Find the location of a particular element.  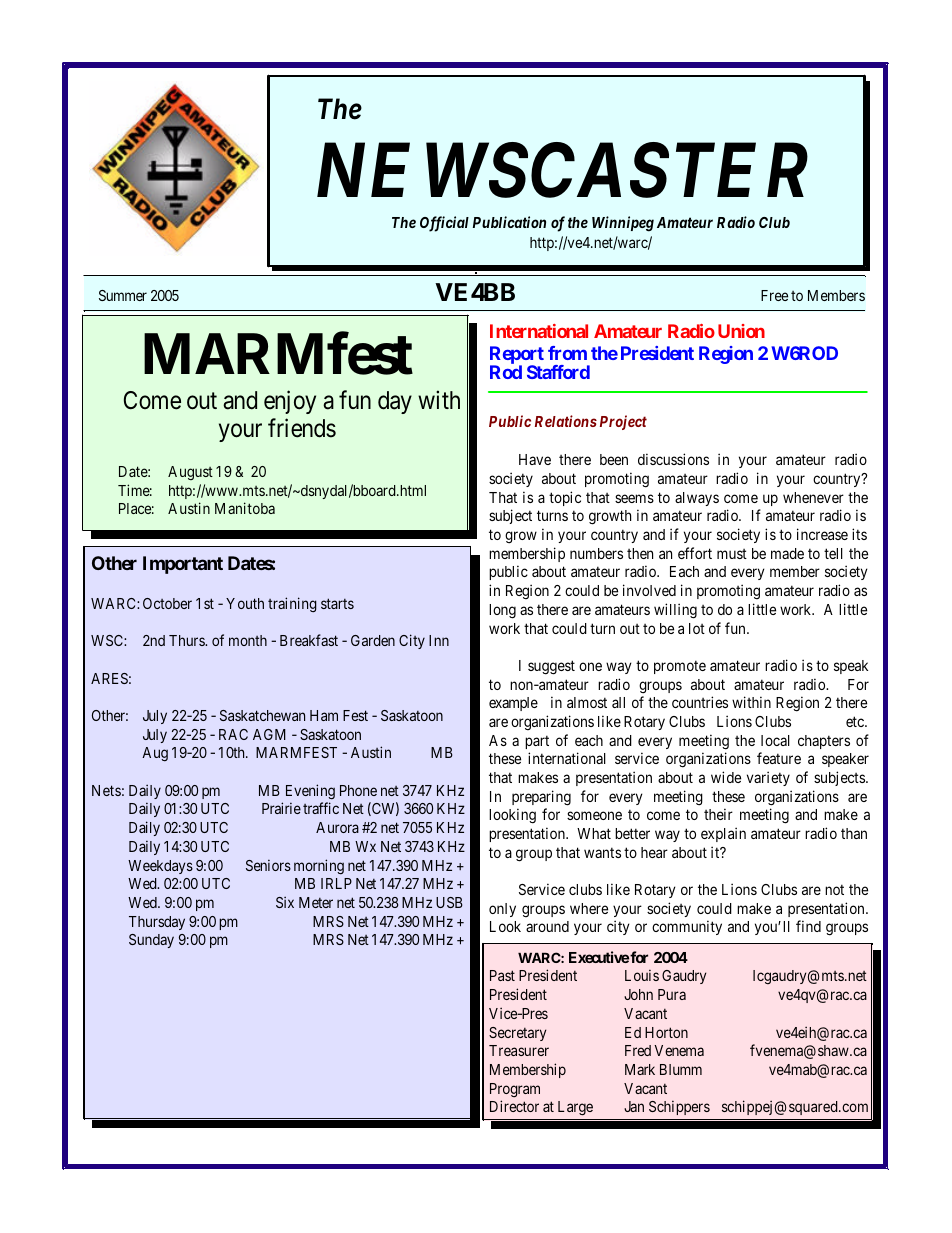

Official is located at coordinates (444, 224).
